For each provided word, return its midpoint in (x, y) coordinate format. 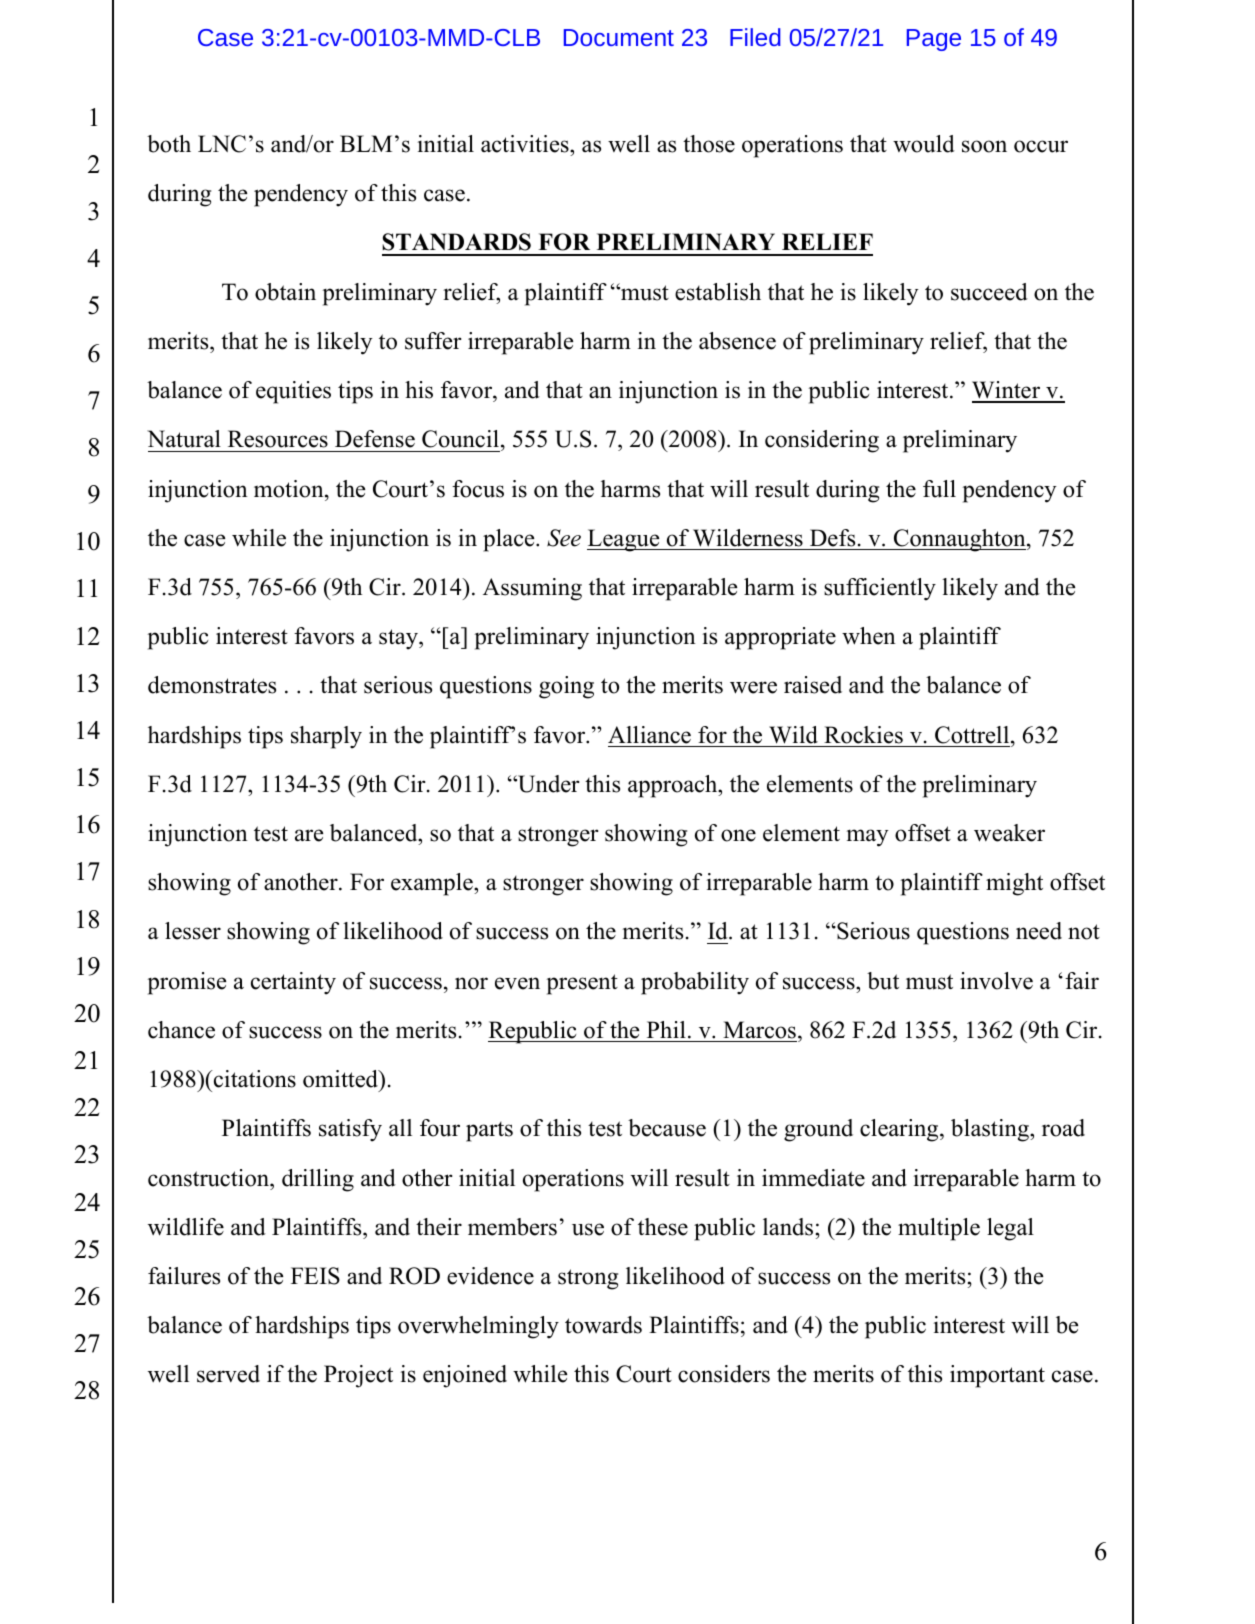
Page (934, 40)
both (169, 144)
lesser (193, 931)
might (1014, 884)
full (939, 489)
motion (290, 489)
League (624, 540)
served (228, 1374)
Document (619, 37)
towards (603, 1325)
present (582, 984)
